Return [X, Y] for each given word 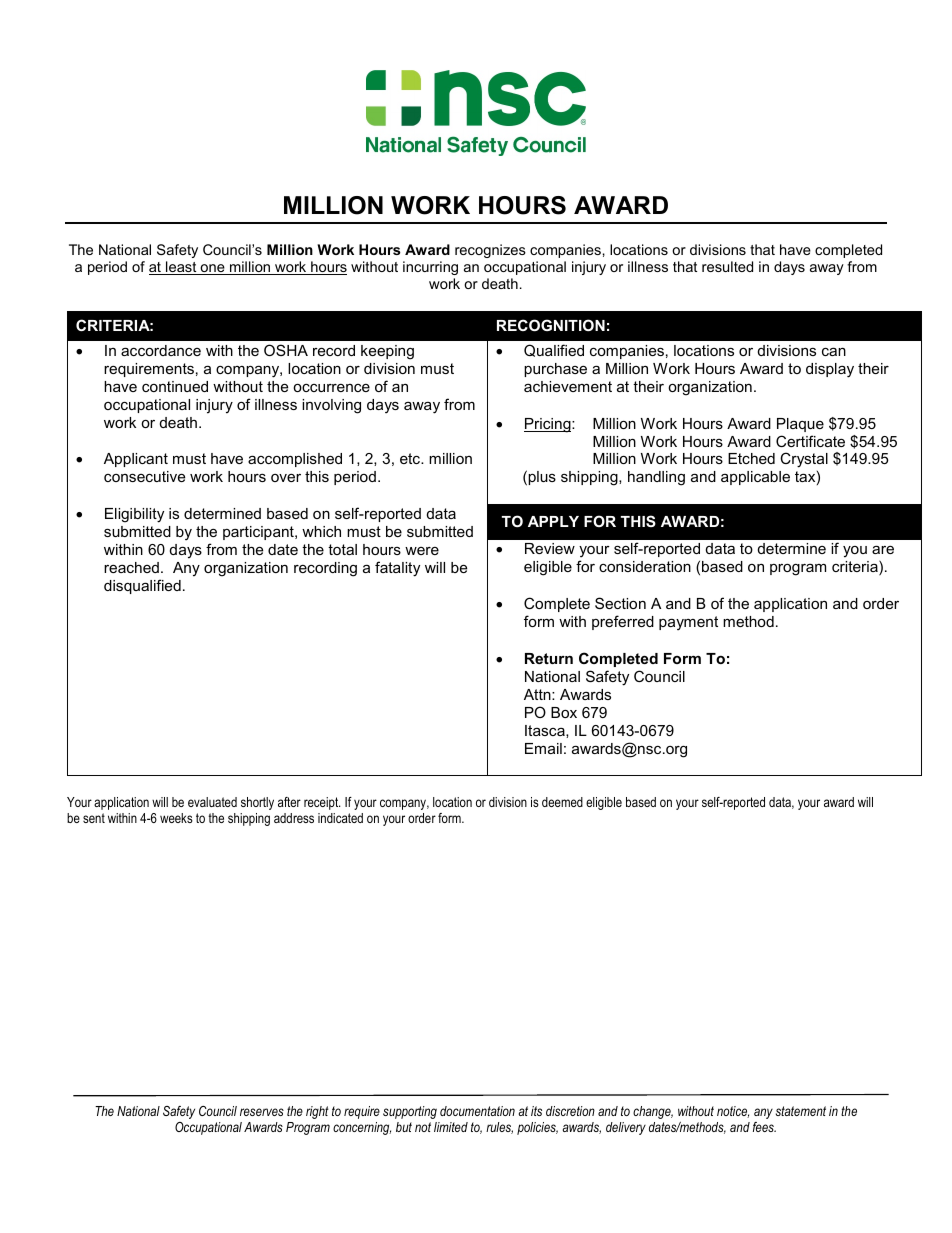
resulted [727, 266]
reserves [262, 1112]
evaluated [212, 802]
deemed [562, 802]
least [181, 268]
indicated [340, 818]
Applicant [136, 460]
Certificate [810, 441]
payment [688, 623]
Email [543, 748]
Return [549, 658]
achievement [568, 386]
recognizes [490, 251]
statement [801, 1111]
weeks [176, 818]
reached [131, 567]
